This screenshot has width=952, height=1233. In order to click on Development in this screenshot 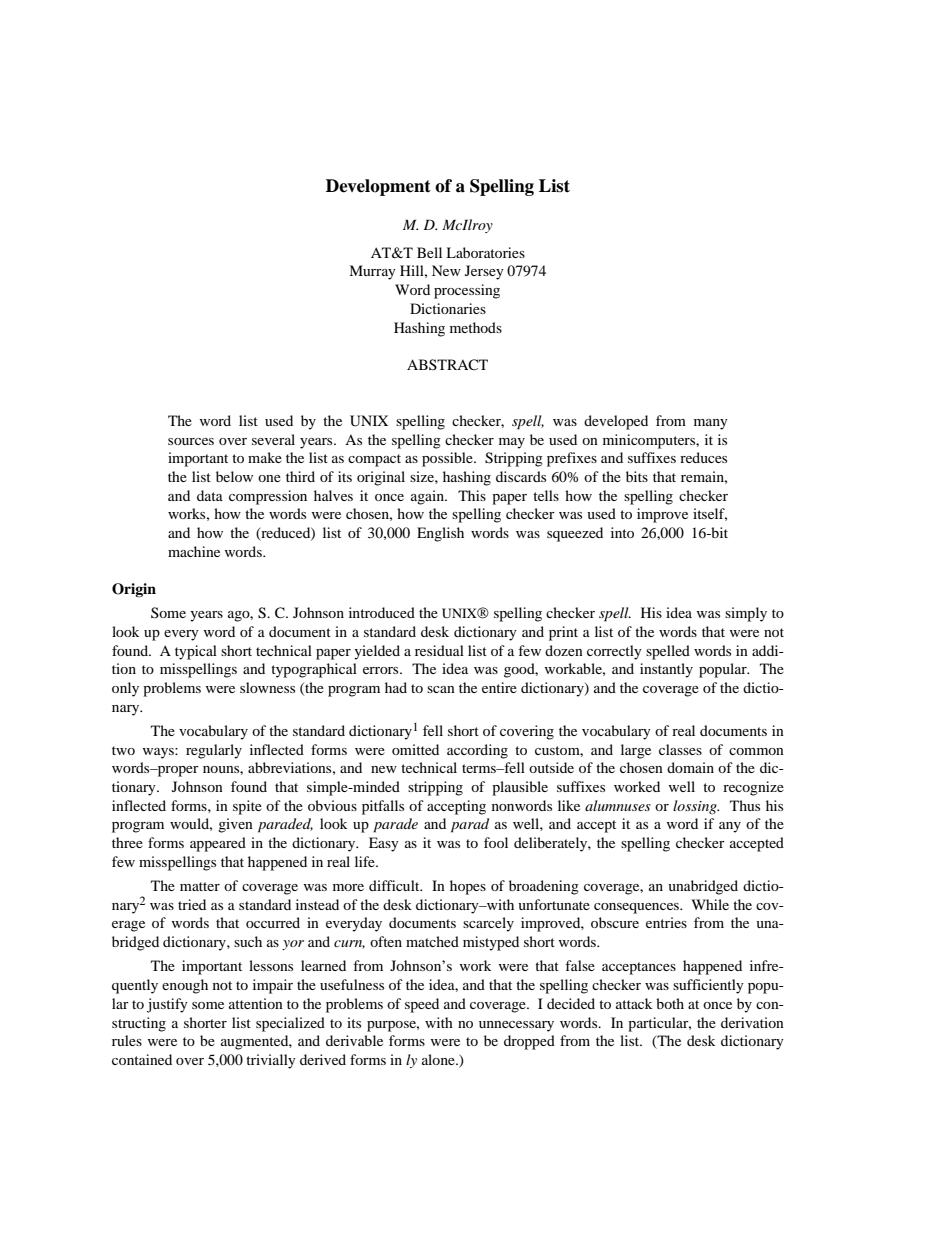, I will do `click(378, 187)`.
